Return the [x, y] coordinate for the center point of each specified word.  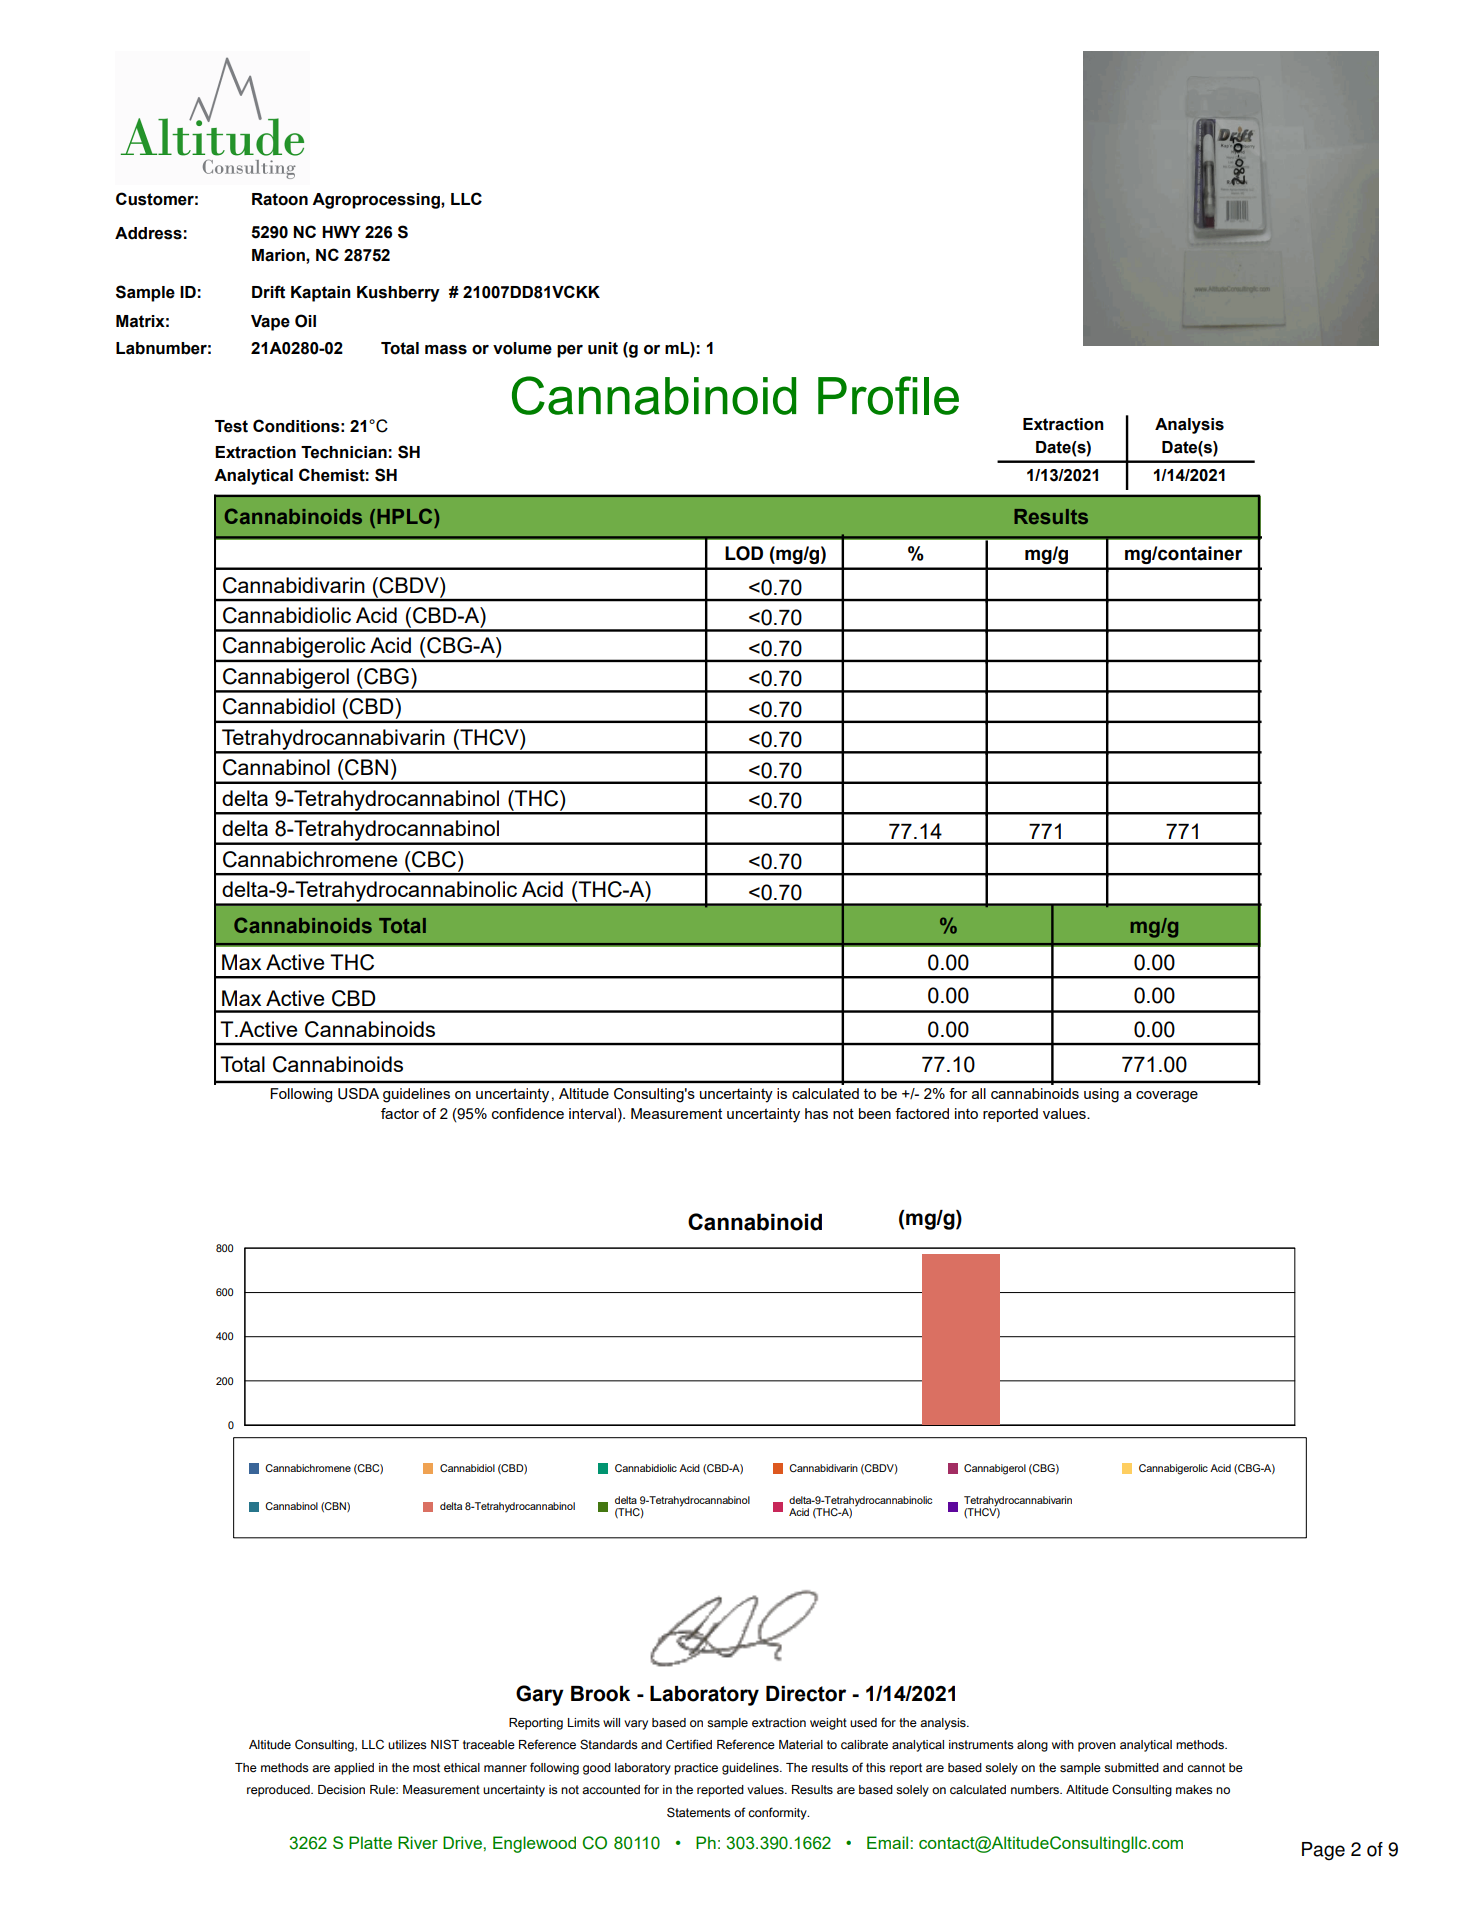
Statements [699, 1812]
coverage [1167, 1097]
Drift [268, 292]
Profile [888, 395]
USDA [358, 1094]
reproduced [279, 1791]
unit [603, 348]
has [816, 1113]
